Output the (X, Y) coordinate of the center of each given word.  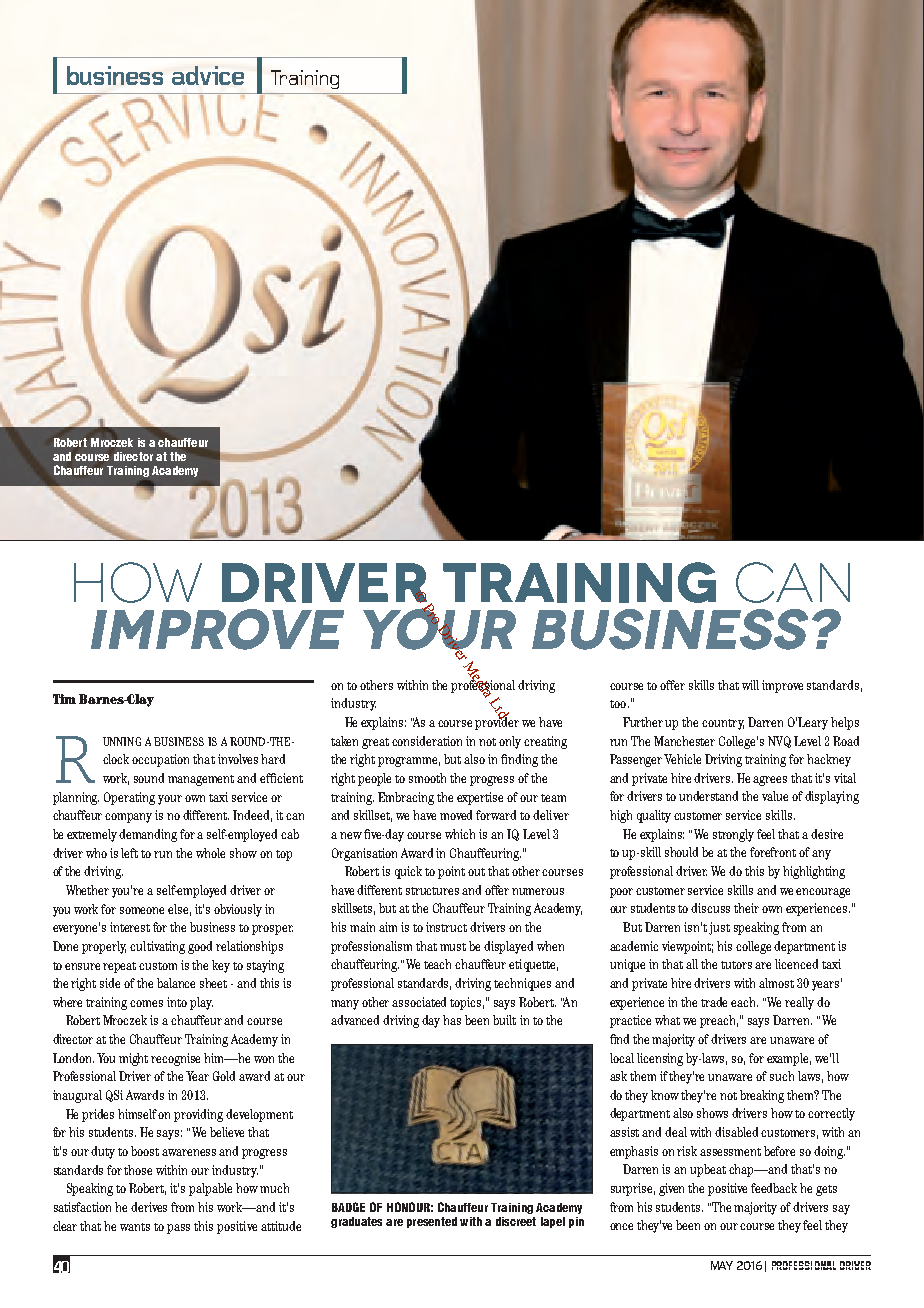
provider (497, 722)
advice (208, 75)
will (750, 685)
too (619, 704)
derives (149, 1207)
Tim (64, 699)
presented (432, 1222)
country (723, 724)
